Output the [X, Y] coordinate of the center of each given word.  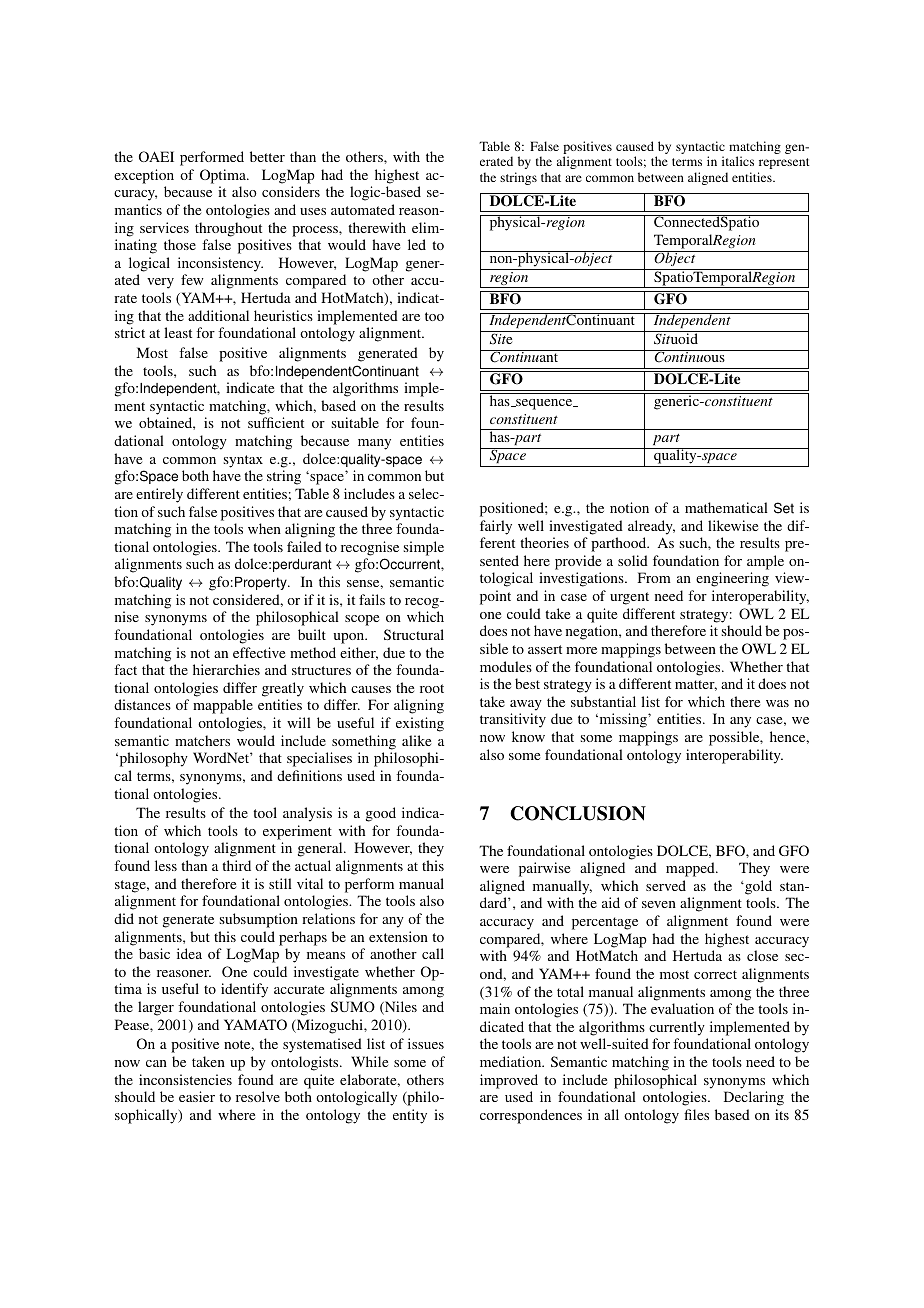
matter [696, 685]
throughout [228, 229]
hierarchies [226, 669]
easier [197, 1096]
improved [509, 1081]
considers [291, 191]
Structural [414, 634]
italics [738, 161]
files [696, 1114]
